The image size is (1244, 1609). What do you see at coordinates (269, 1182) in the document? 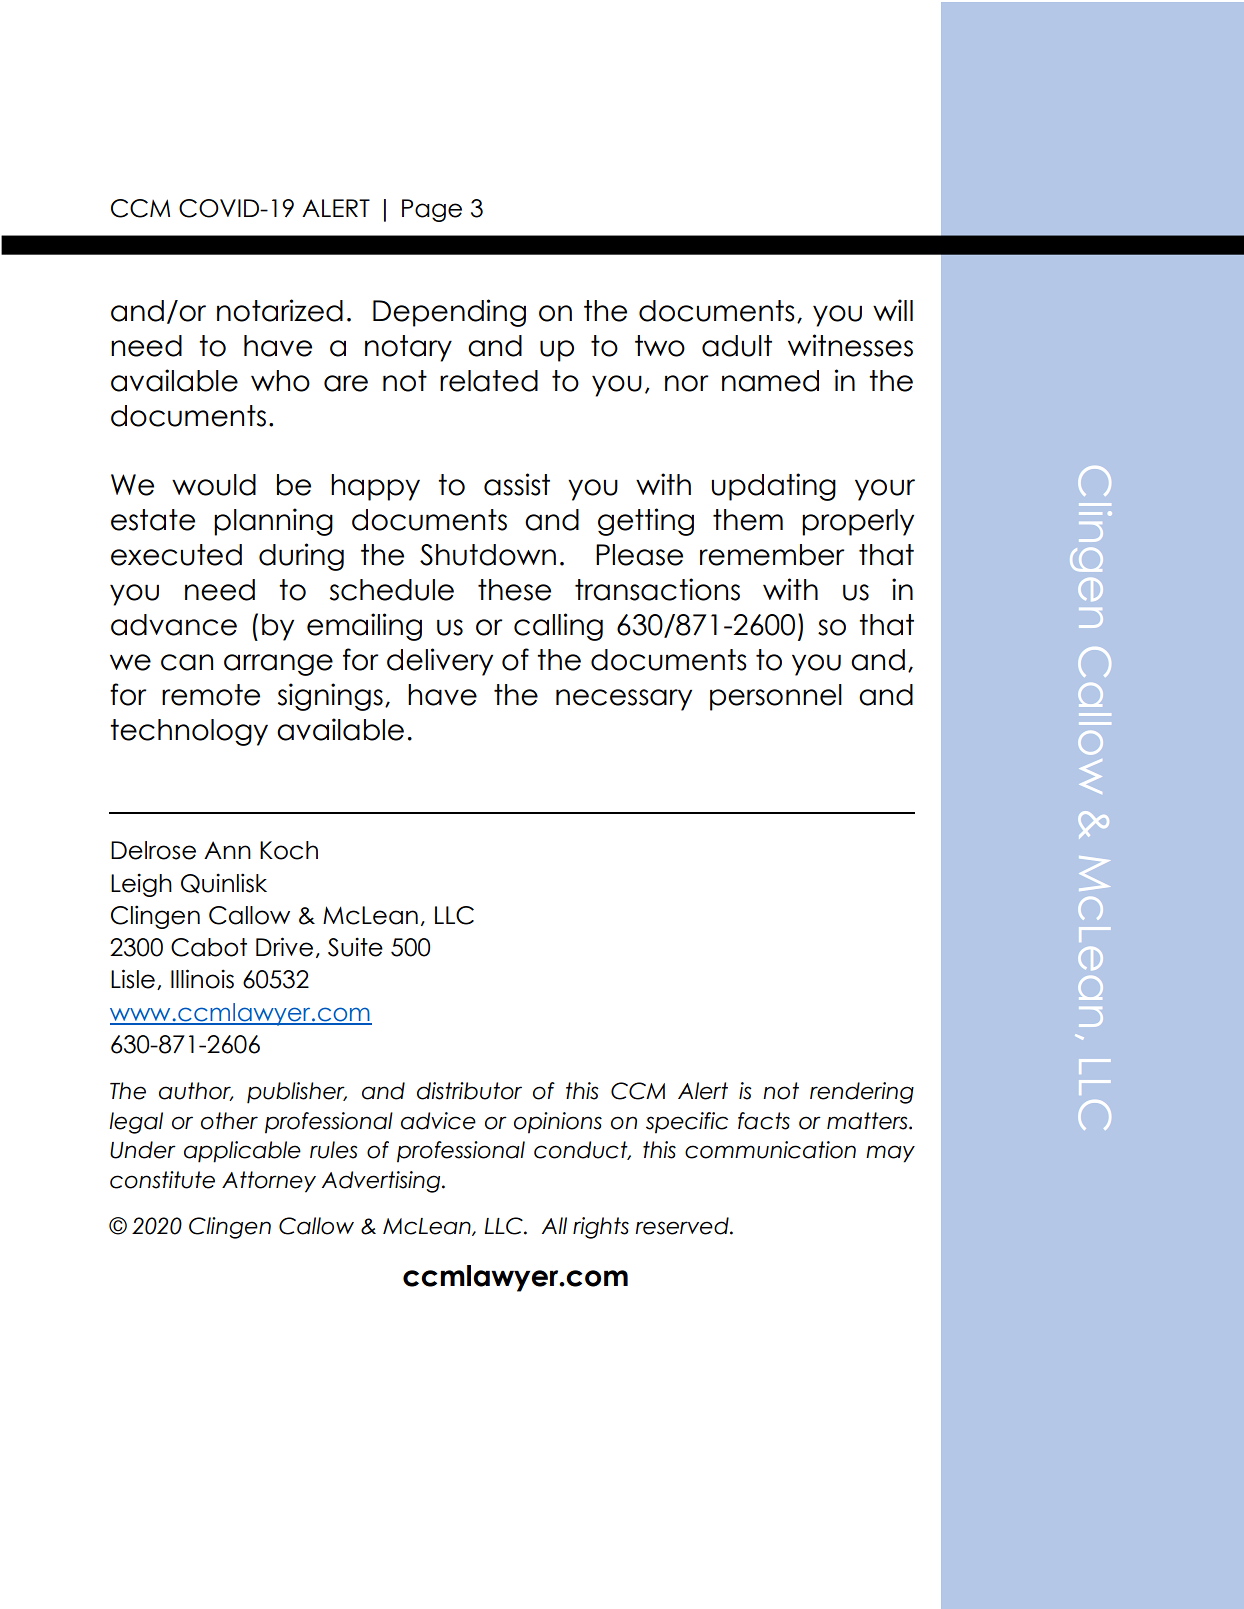
I see `Attorney` at bounding box center [269, 1182].
